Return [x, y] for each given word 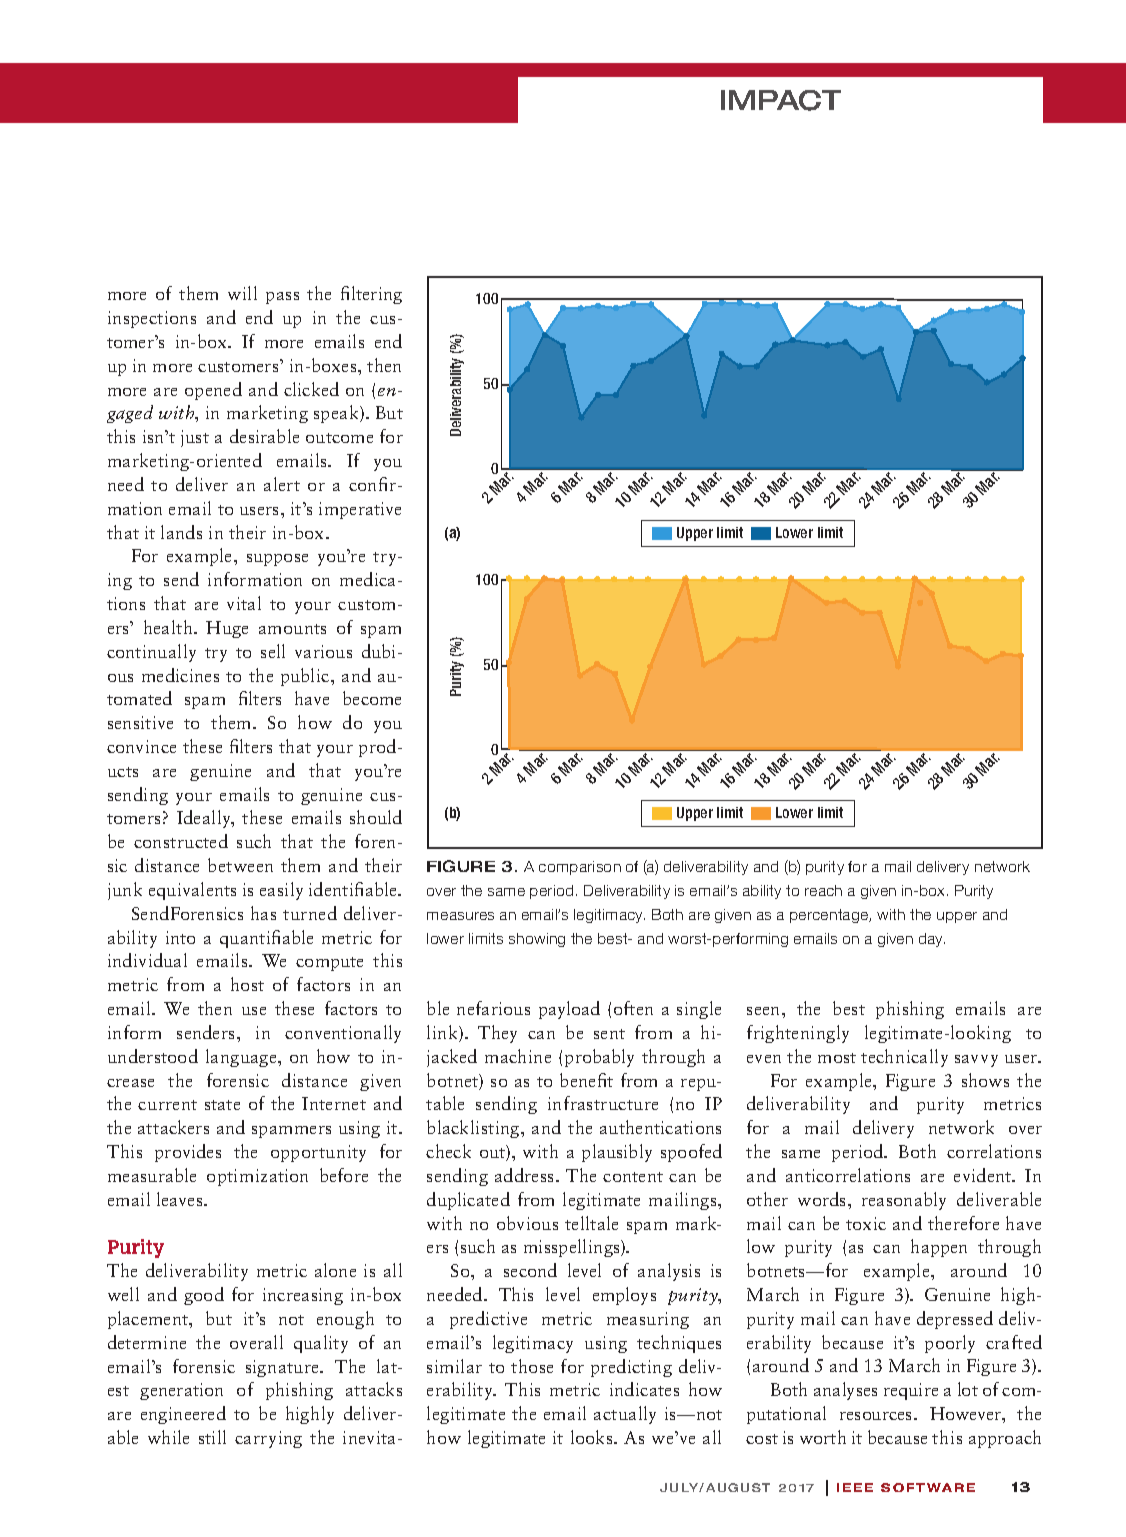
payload [569, 1010]
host [247, 984]
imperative [360, 510]
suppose [277, 560]
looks [593, 1437]
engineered [183, 1415]
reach [823, 890]
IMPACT [781, 100]
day [932, 940]
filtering [371, 295]
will [242, 293]
